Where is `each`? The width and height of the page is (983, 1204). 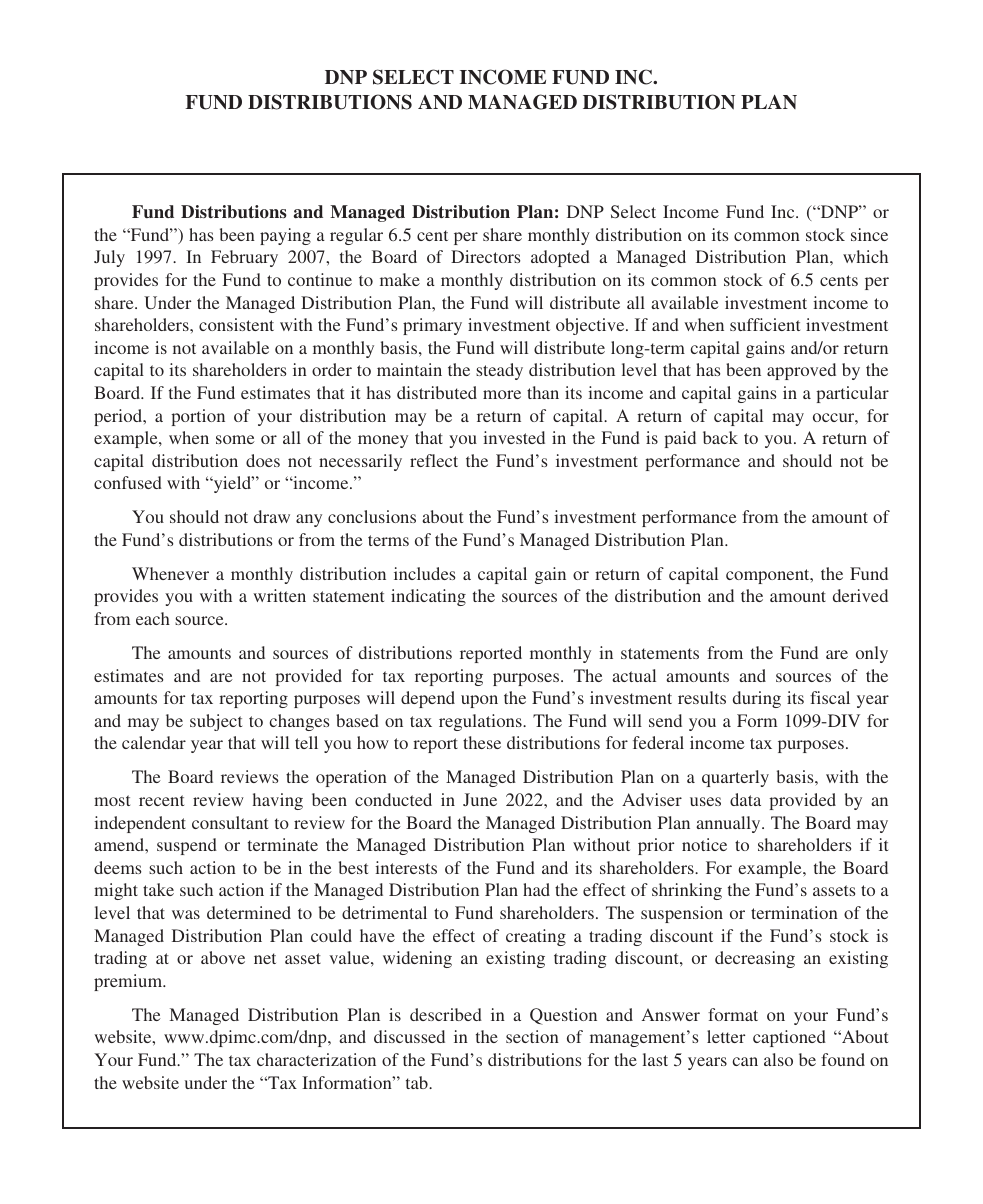 each is located at coordinates (153, 618).
